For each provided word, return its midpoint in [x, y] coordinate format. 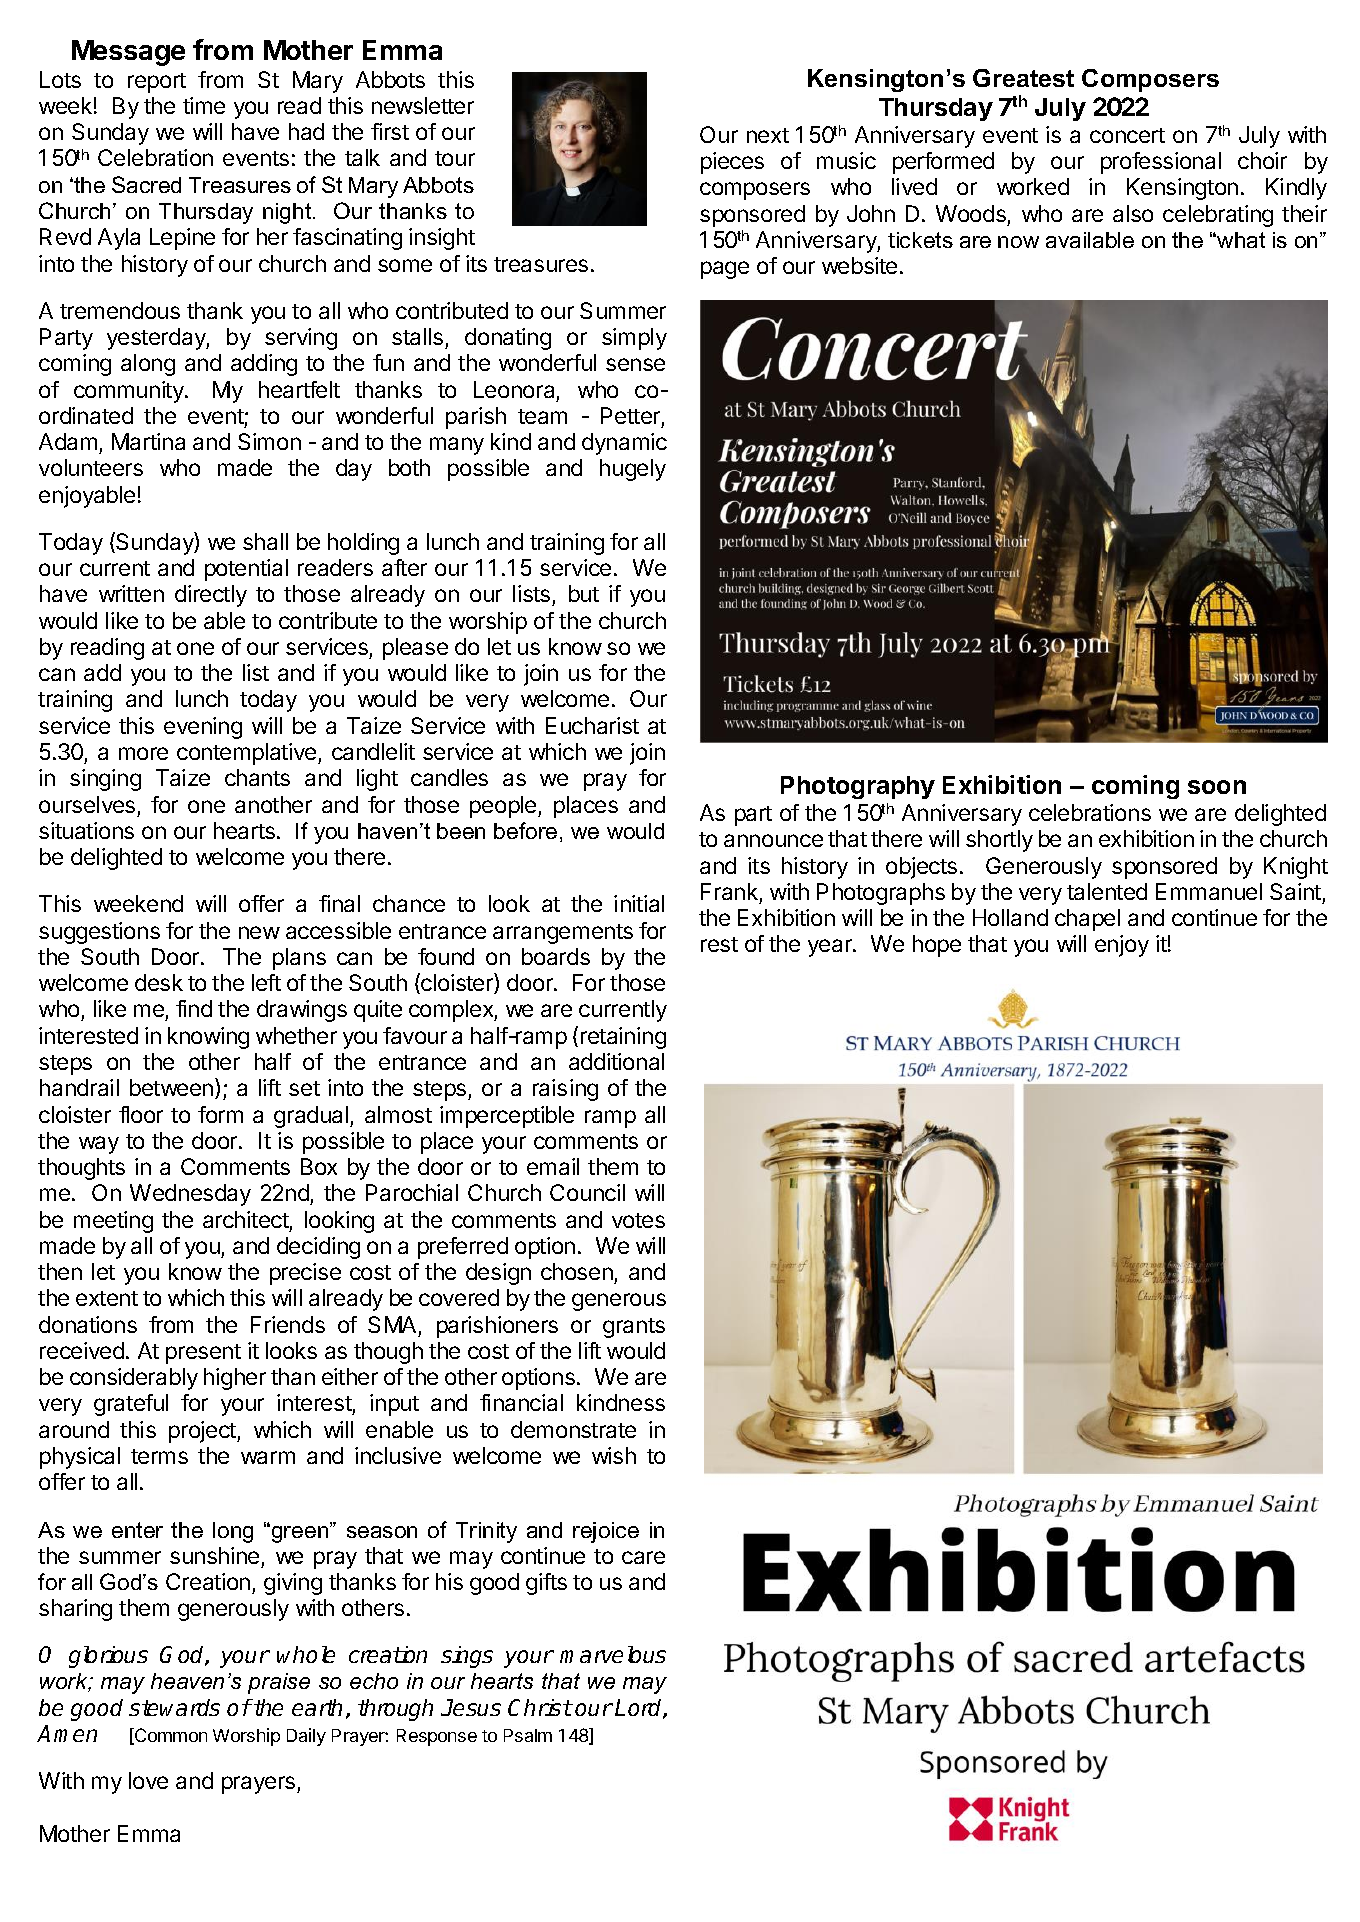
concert [1127, 135]
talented [1107, 891]
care [643, 1557]
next [768, 135]
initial [639, 903]
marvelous [613, 1654]
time [204, 105]
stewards [174, 1707]
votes [638, 1220]
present [203, 1354]
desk [159, 982]
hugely [633, 470]
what [1240, 240]
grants [634, 1328]
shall [265, 541]
